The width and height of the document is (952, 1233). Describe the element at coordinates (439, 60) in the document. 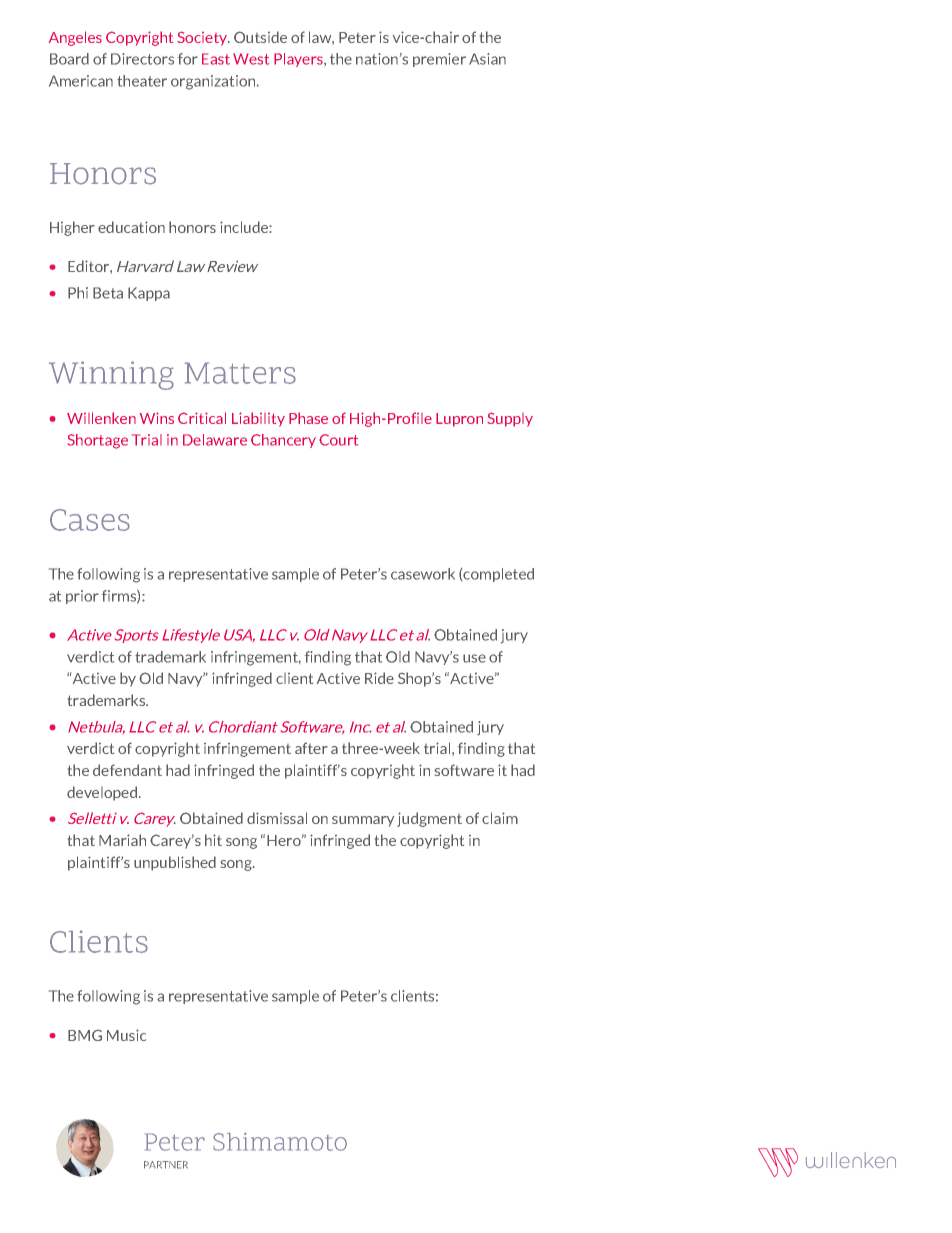

I see `premier` at that location.
